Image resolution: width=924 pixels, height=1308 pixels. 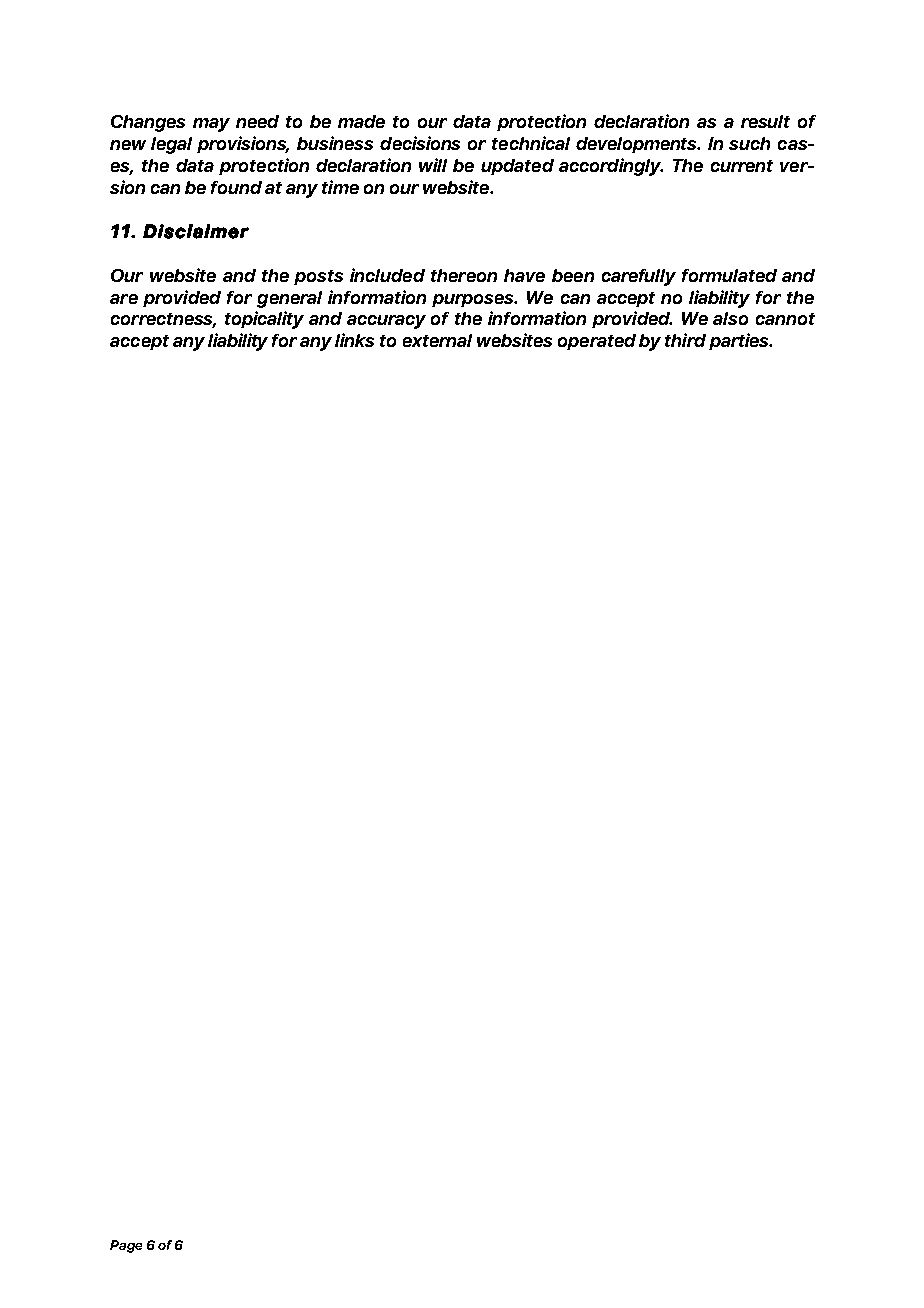 I want to click on legal, so click(x=171, y=145).
